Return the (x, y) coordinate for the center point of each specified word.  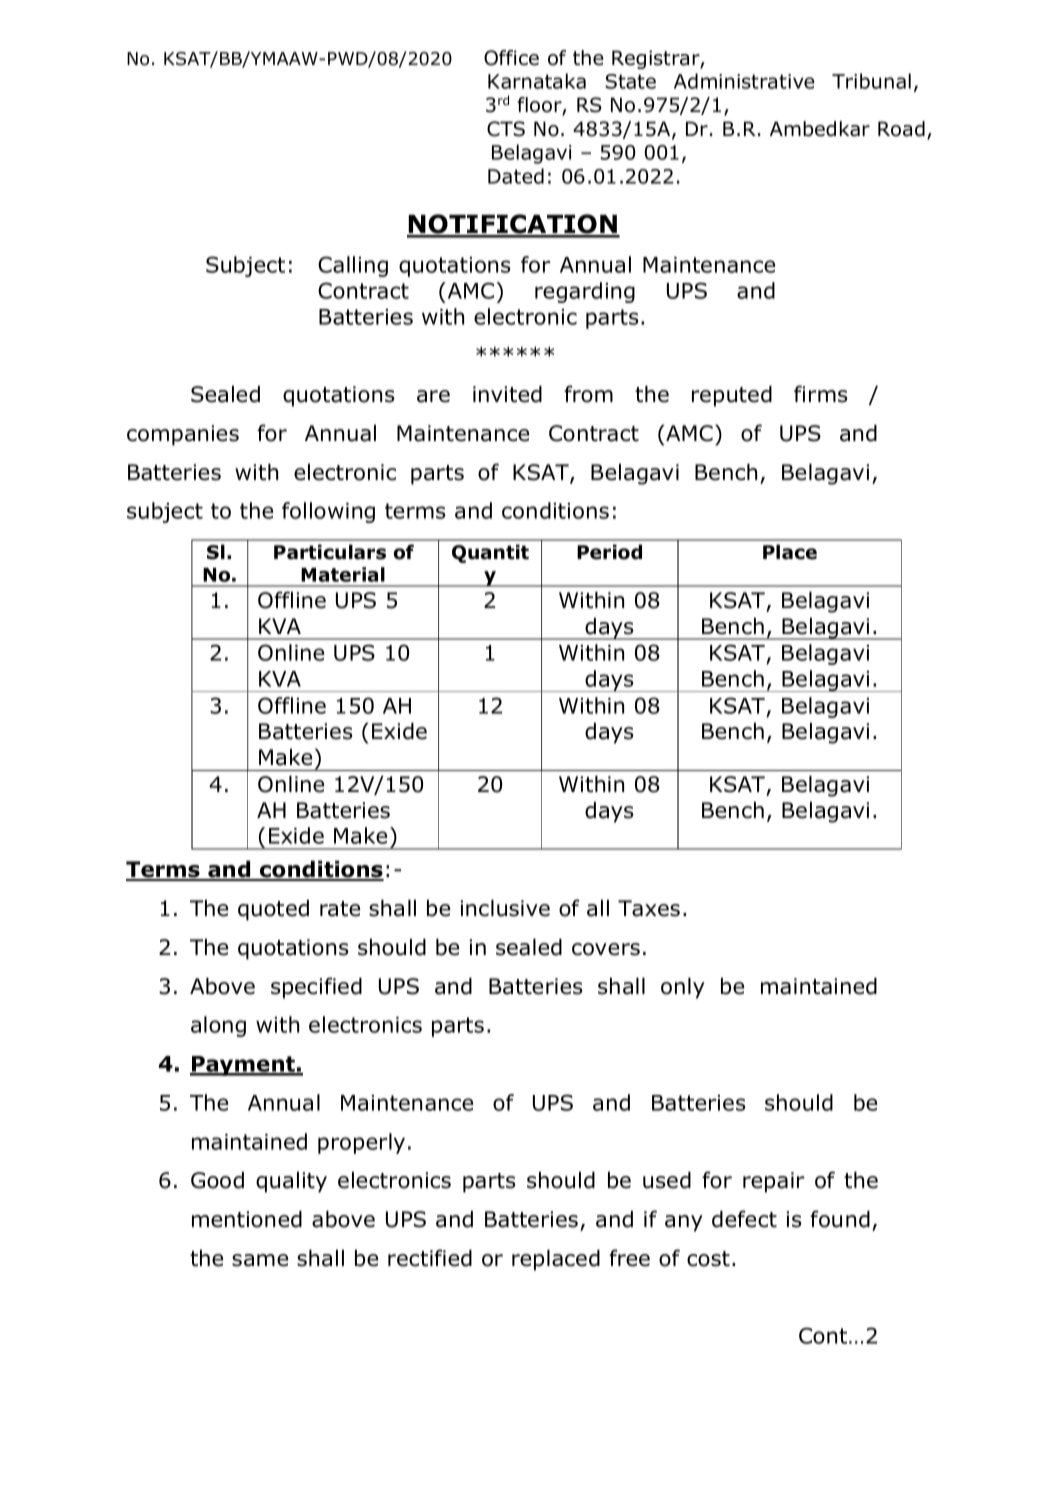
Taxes (649, 908)
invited (507, 394)
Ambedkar (820, 129)
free (629, 1258)
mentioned (247, 1219)
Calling (353, 266)
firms (821, 394)
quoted (273, 910)
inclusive (505, 908)
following (328, 512)
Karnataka (537, 81)
